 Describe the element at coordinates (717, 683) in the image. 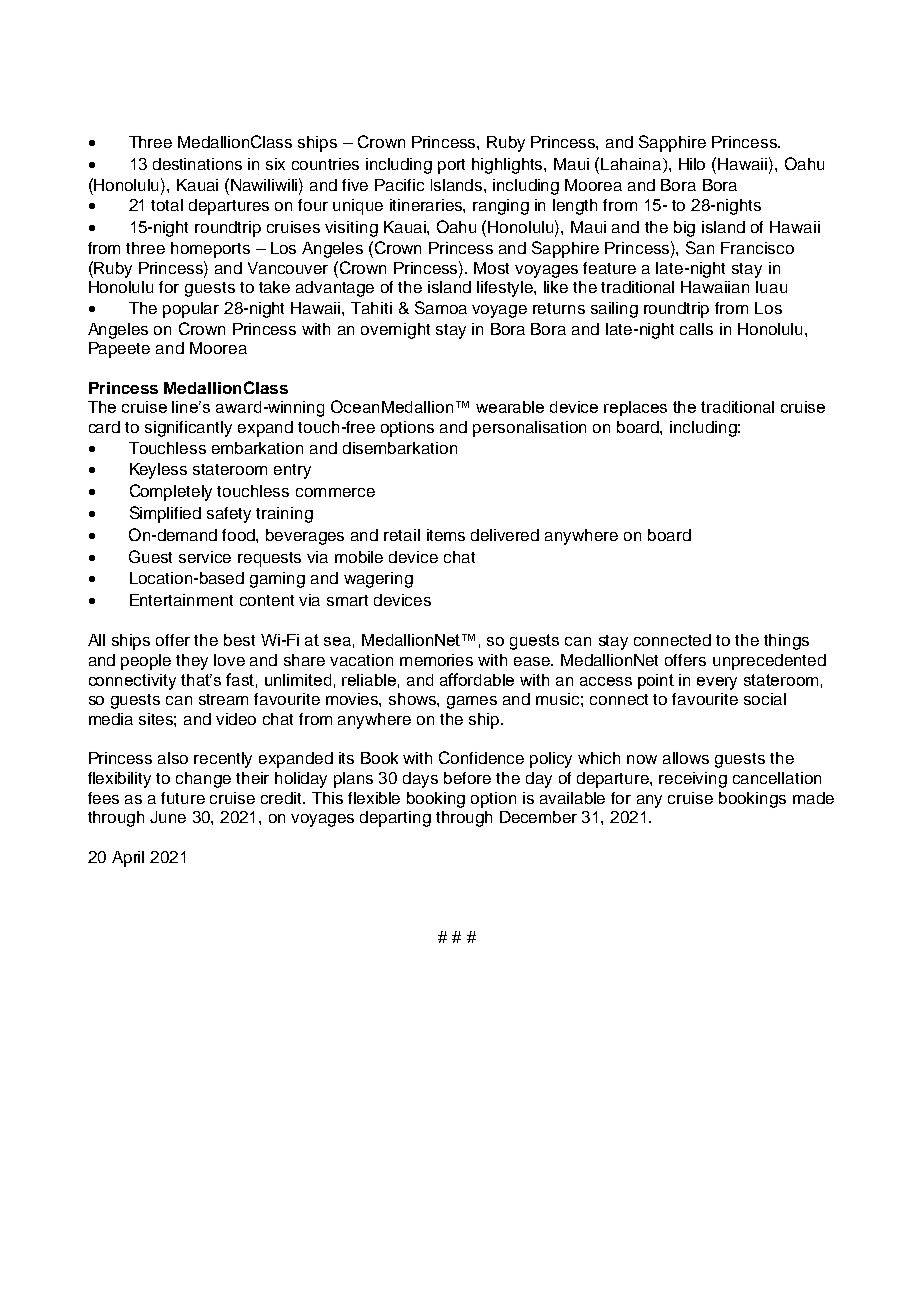

I see `every` at that location.
